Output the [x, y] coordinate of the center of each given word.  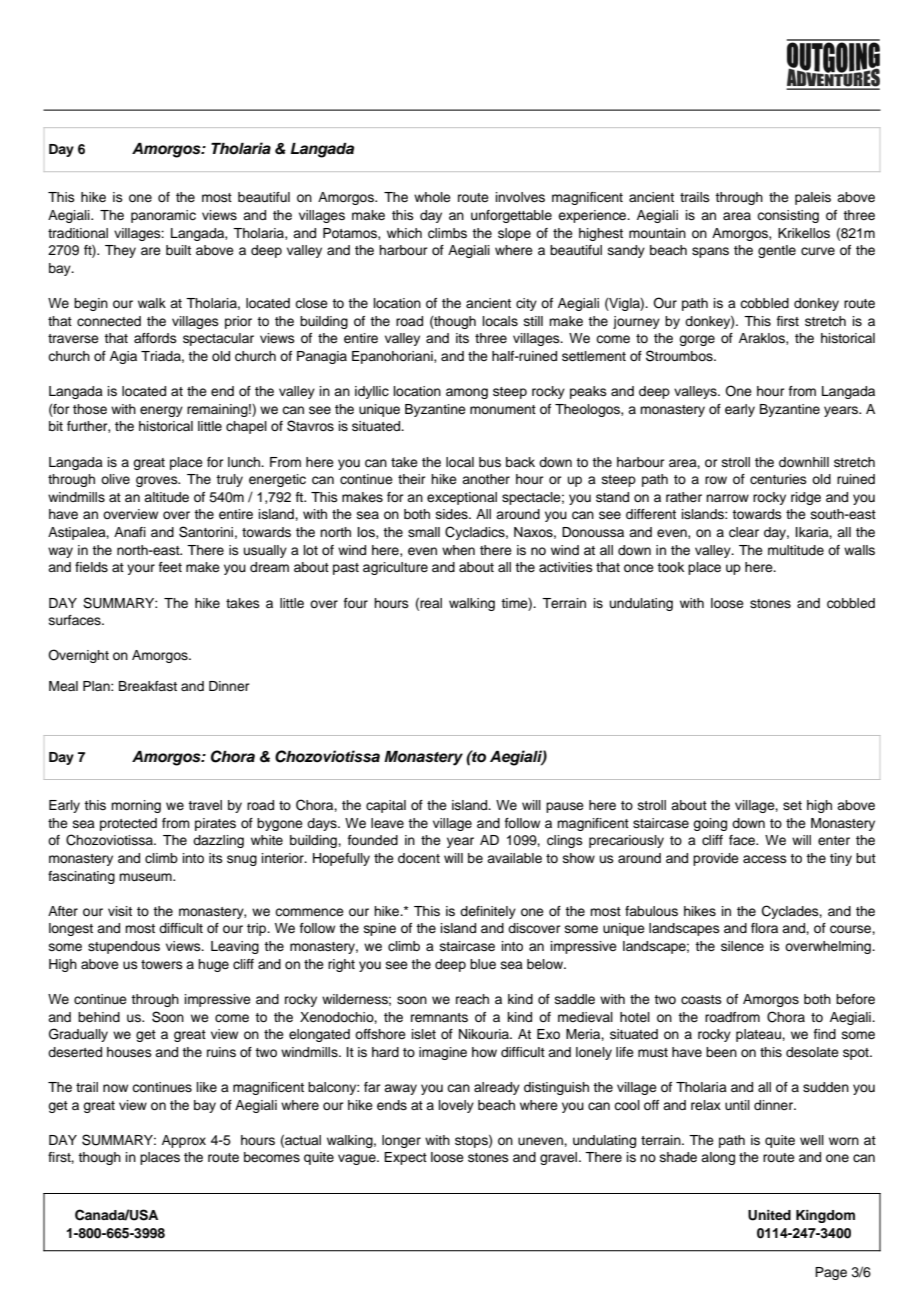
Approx [184, 1141]
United [769, 1215]
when [458, 550]
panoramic [163, 216]
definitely [488, 912]
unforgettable [511, 216]
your [141, 569]
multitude [796, 550]
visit [120, 911]
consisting [788, 216]
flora [764, 928]
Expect [405, 1158]
